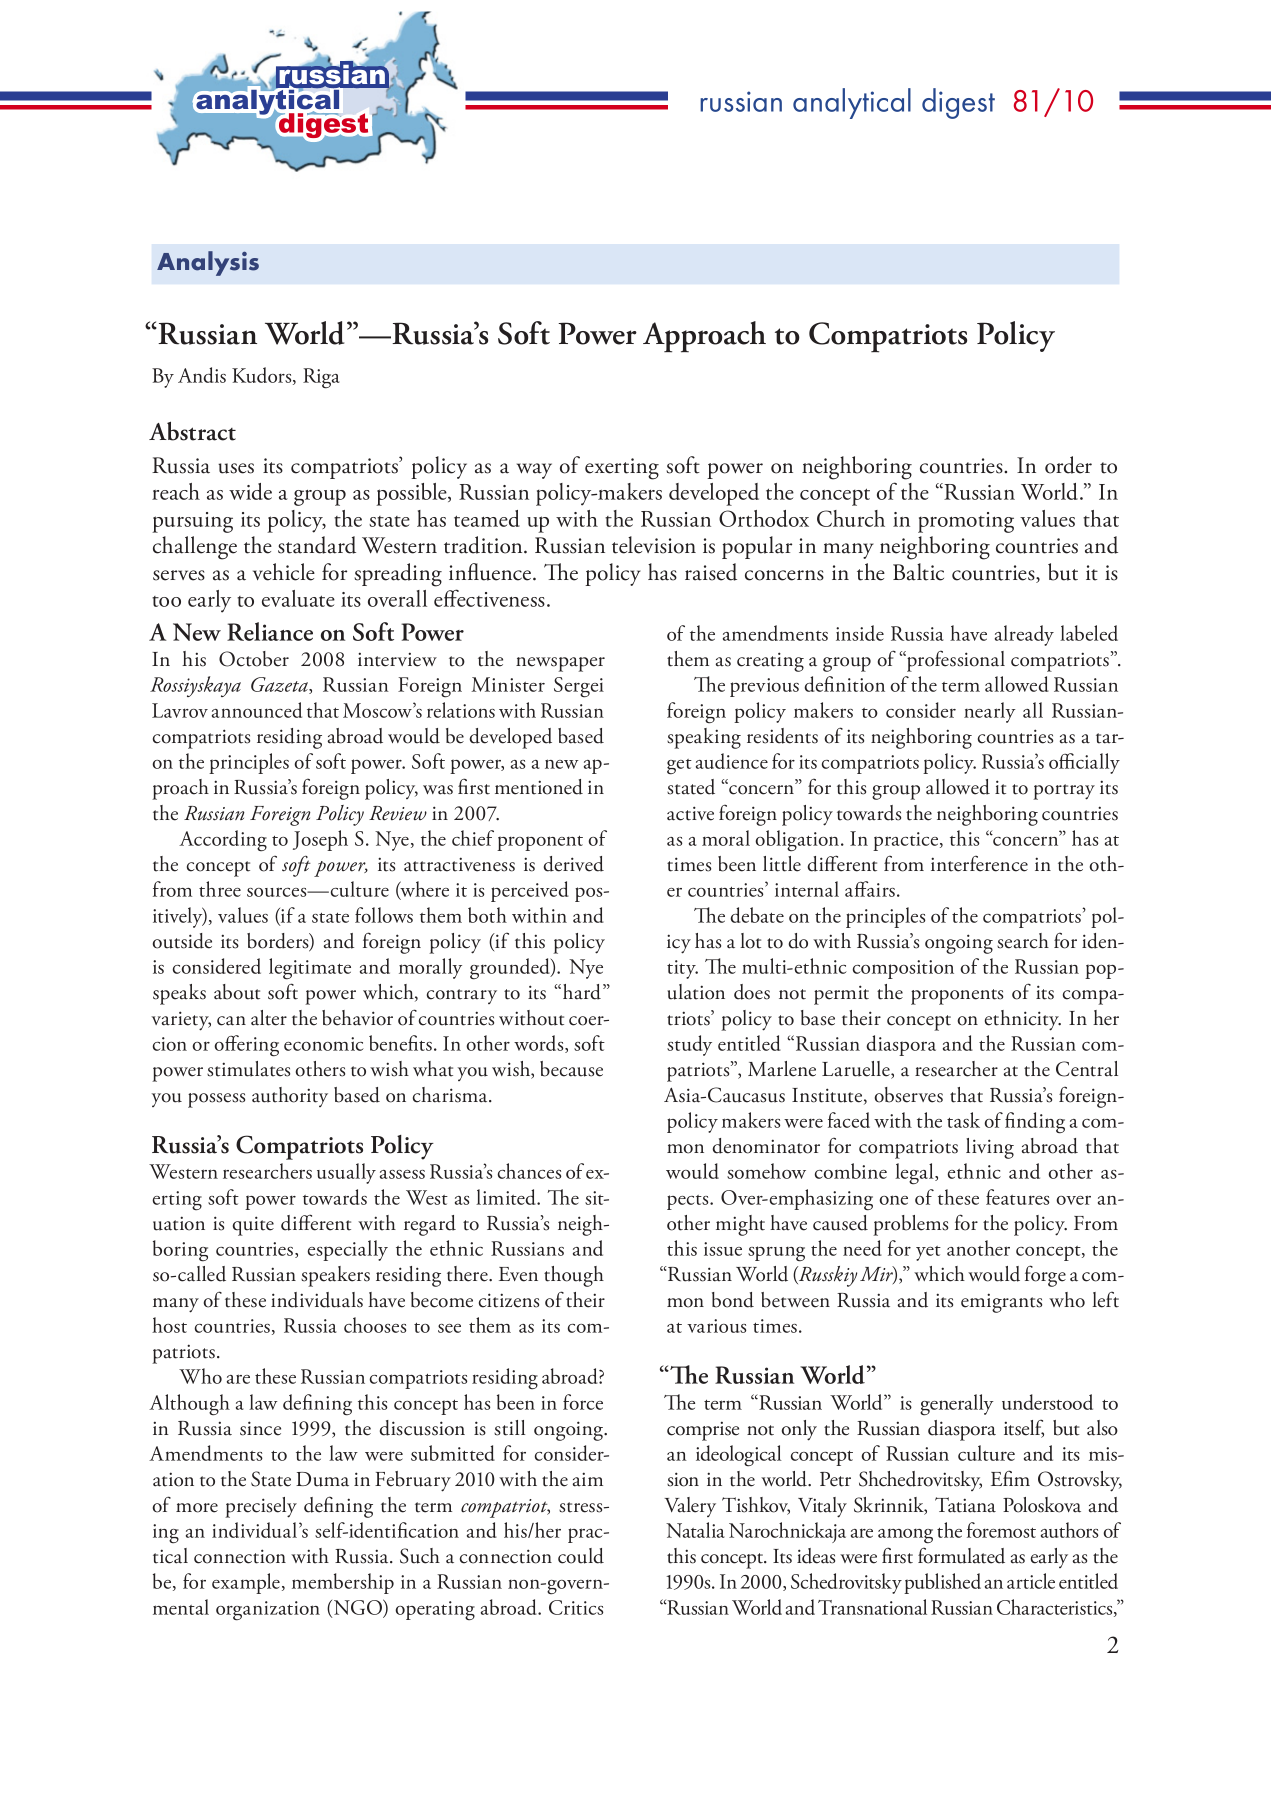 The image size is (1271, 1798). I want to click on officially, so click(1084, 763).
